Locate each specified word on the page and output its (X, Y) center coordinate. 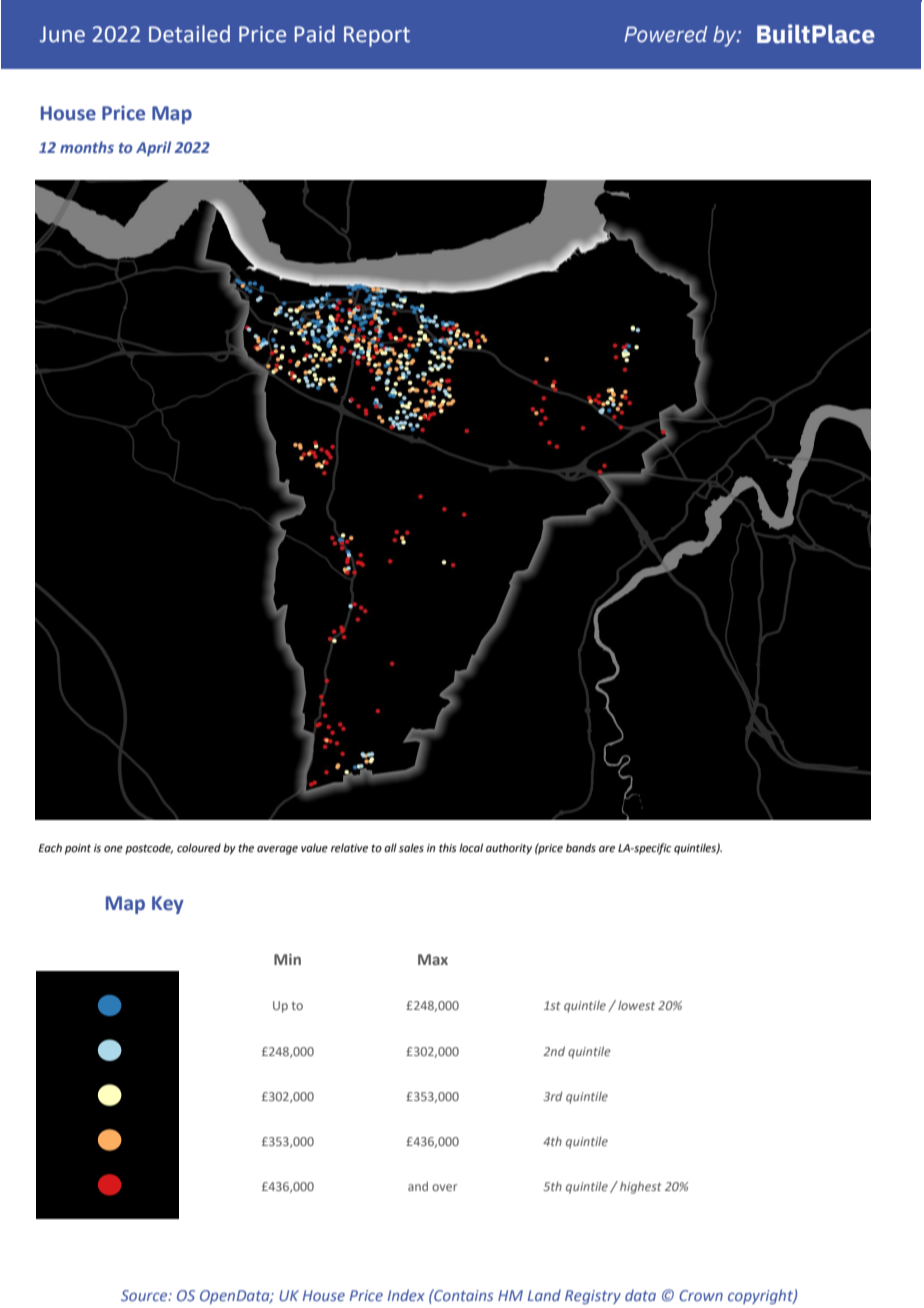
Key (168, 905)
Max (433, 959)
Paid (314, 34)
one (113, 849)
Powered (665, 34)
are (607, 849)
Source (145, 1295)
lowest (636, 1005)
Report (377, 36)
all (390, 847)
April (153, 148)
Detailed (189, 34)
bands (581, 847)
